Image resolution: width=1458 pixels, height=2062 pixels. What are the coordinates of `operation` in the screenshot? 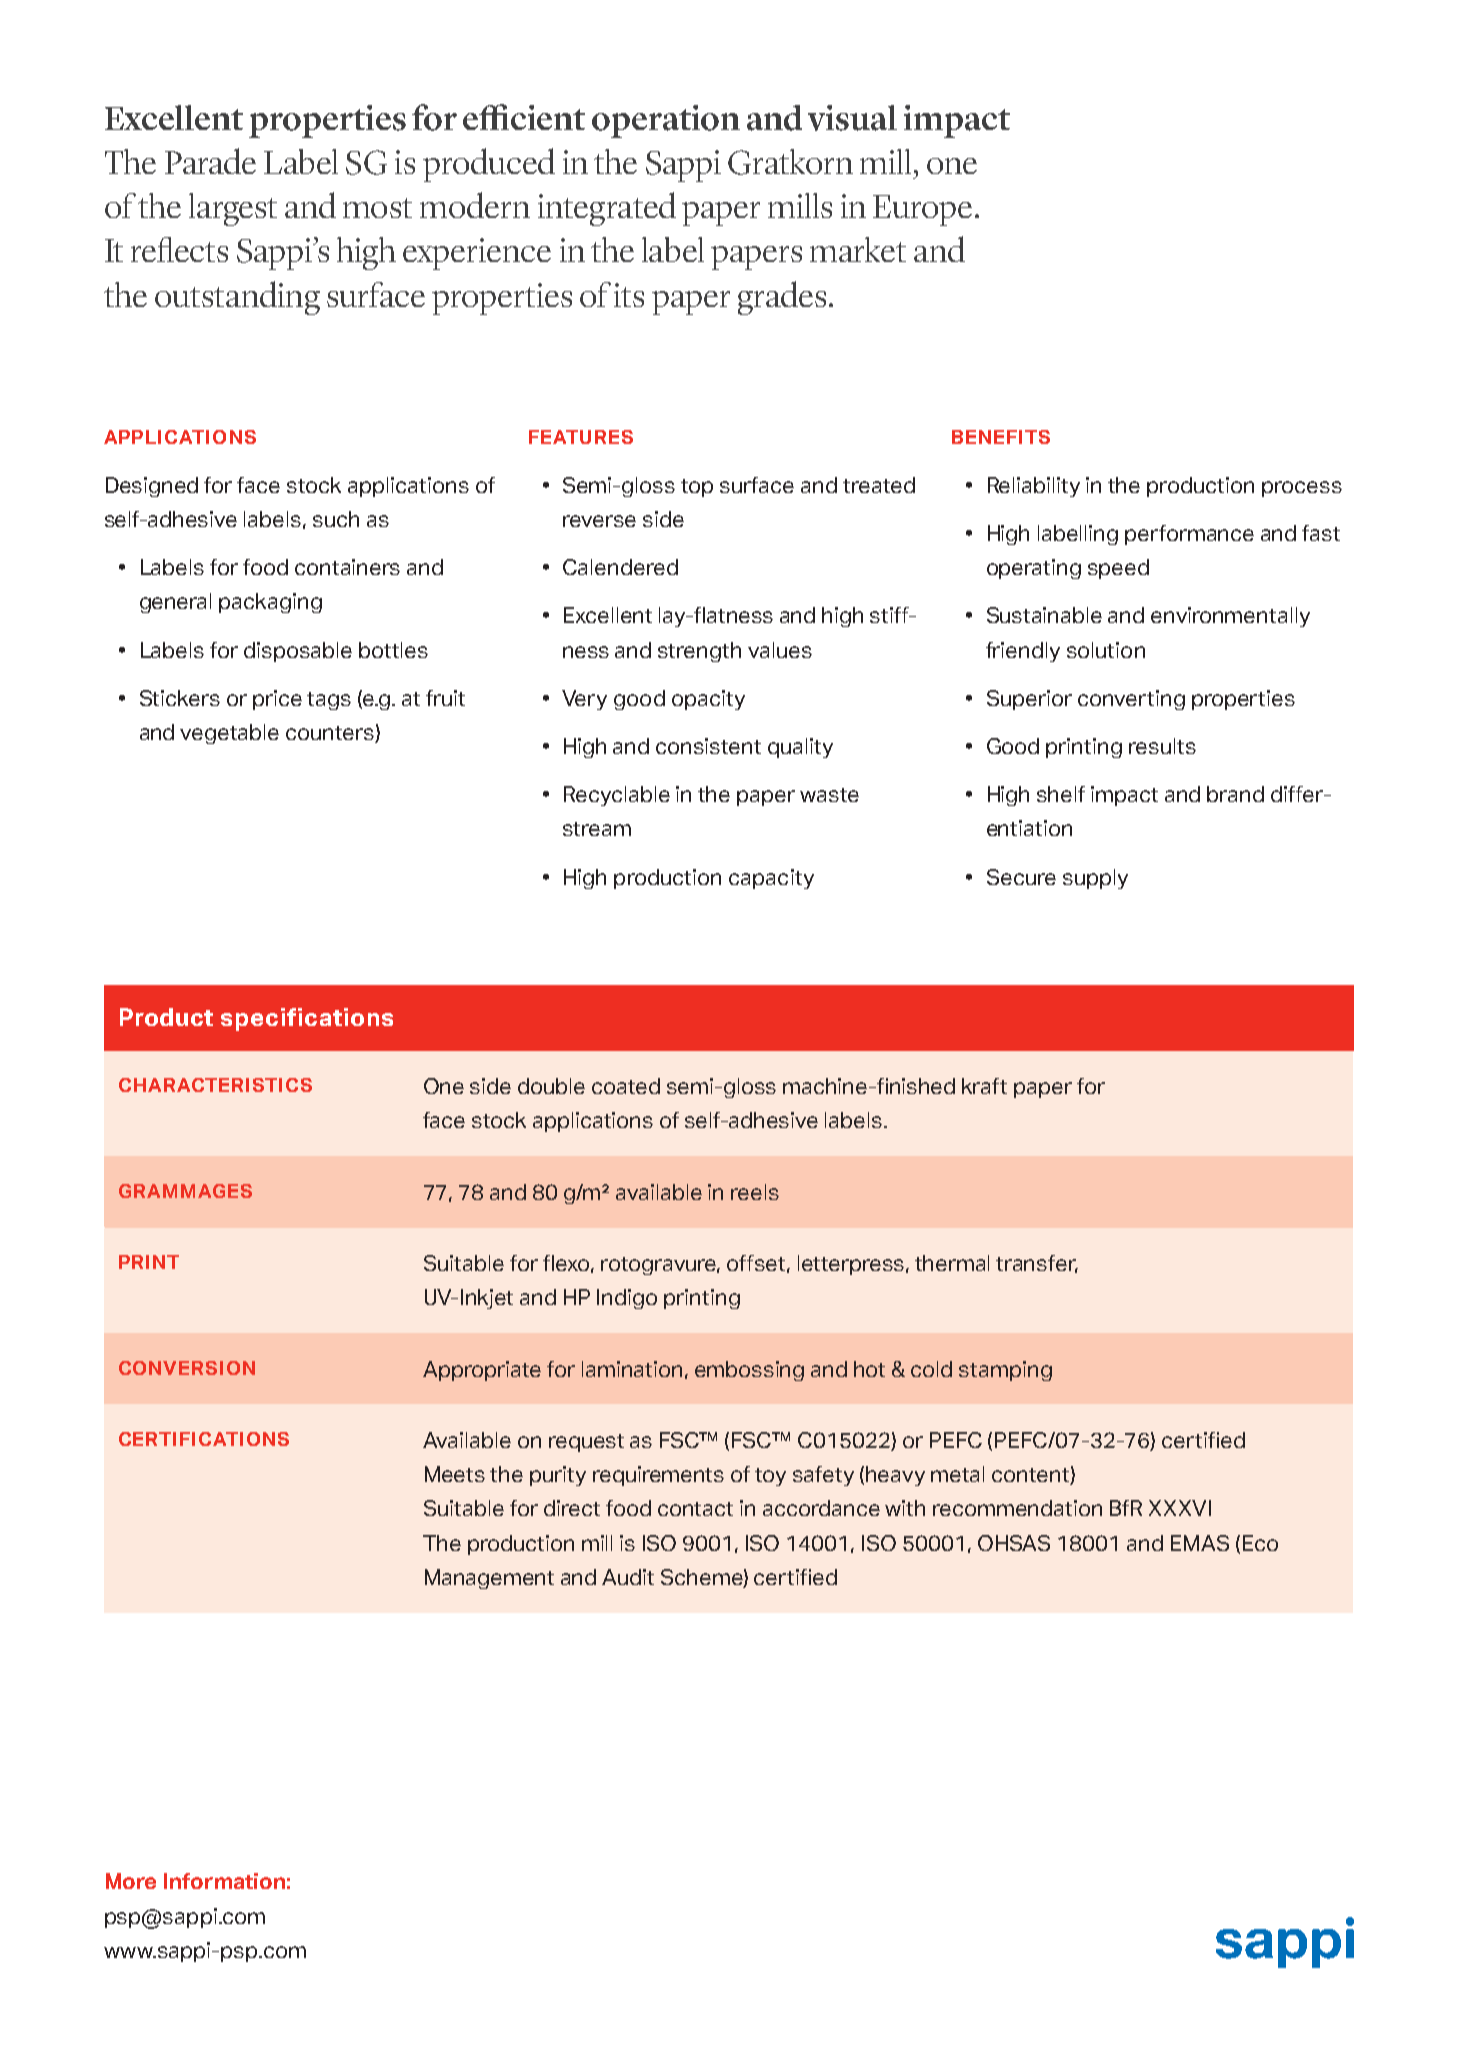 It's located at (666, 121).
